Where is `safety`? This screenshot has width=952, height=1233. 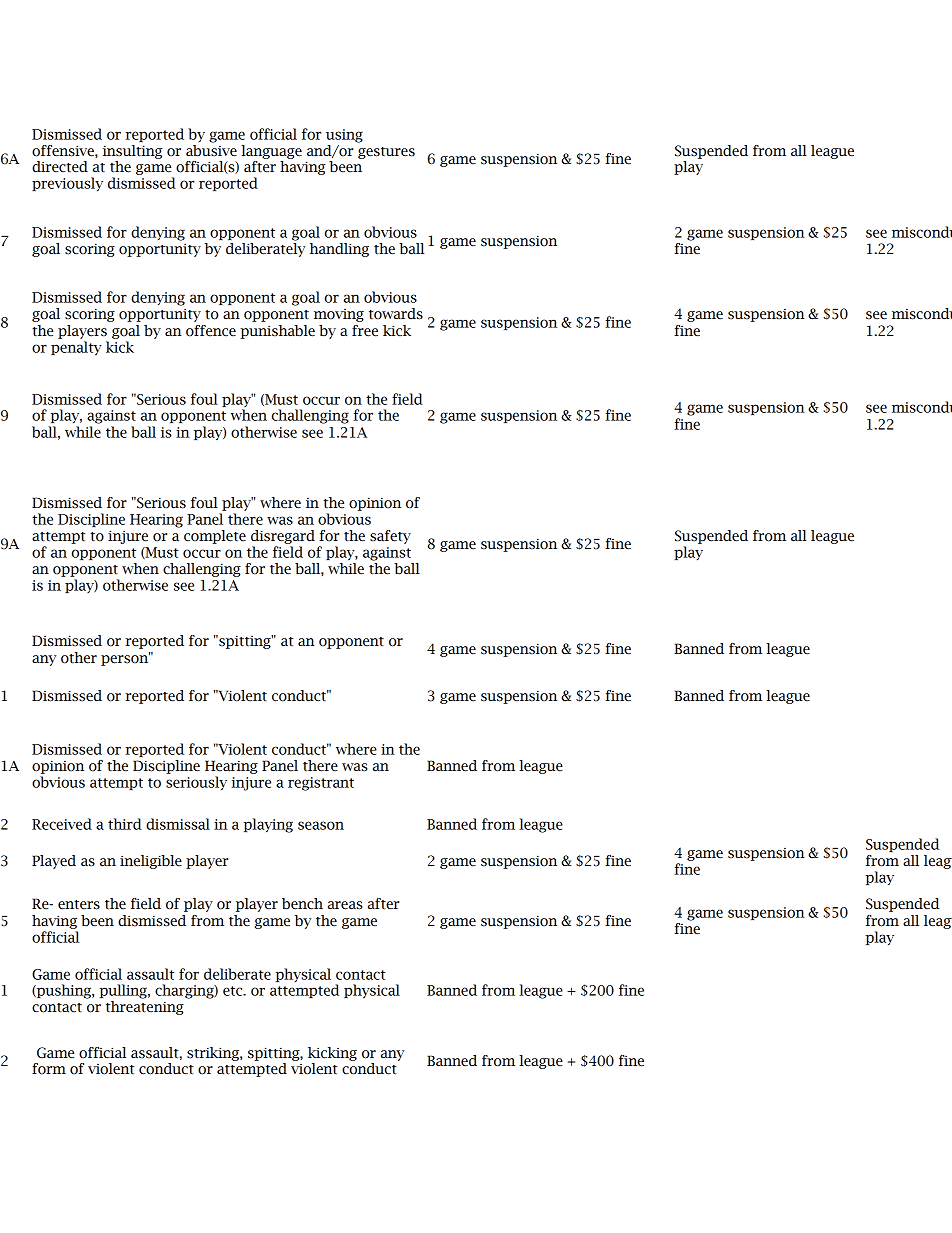 safety is located at coordinates (390, 537).
